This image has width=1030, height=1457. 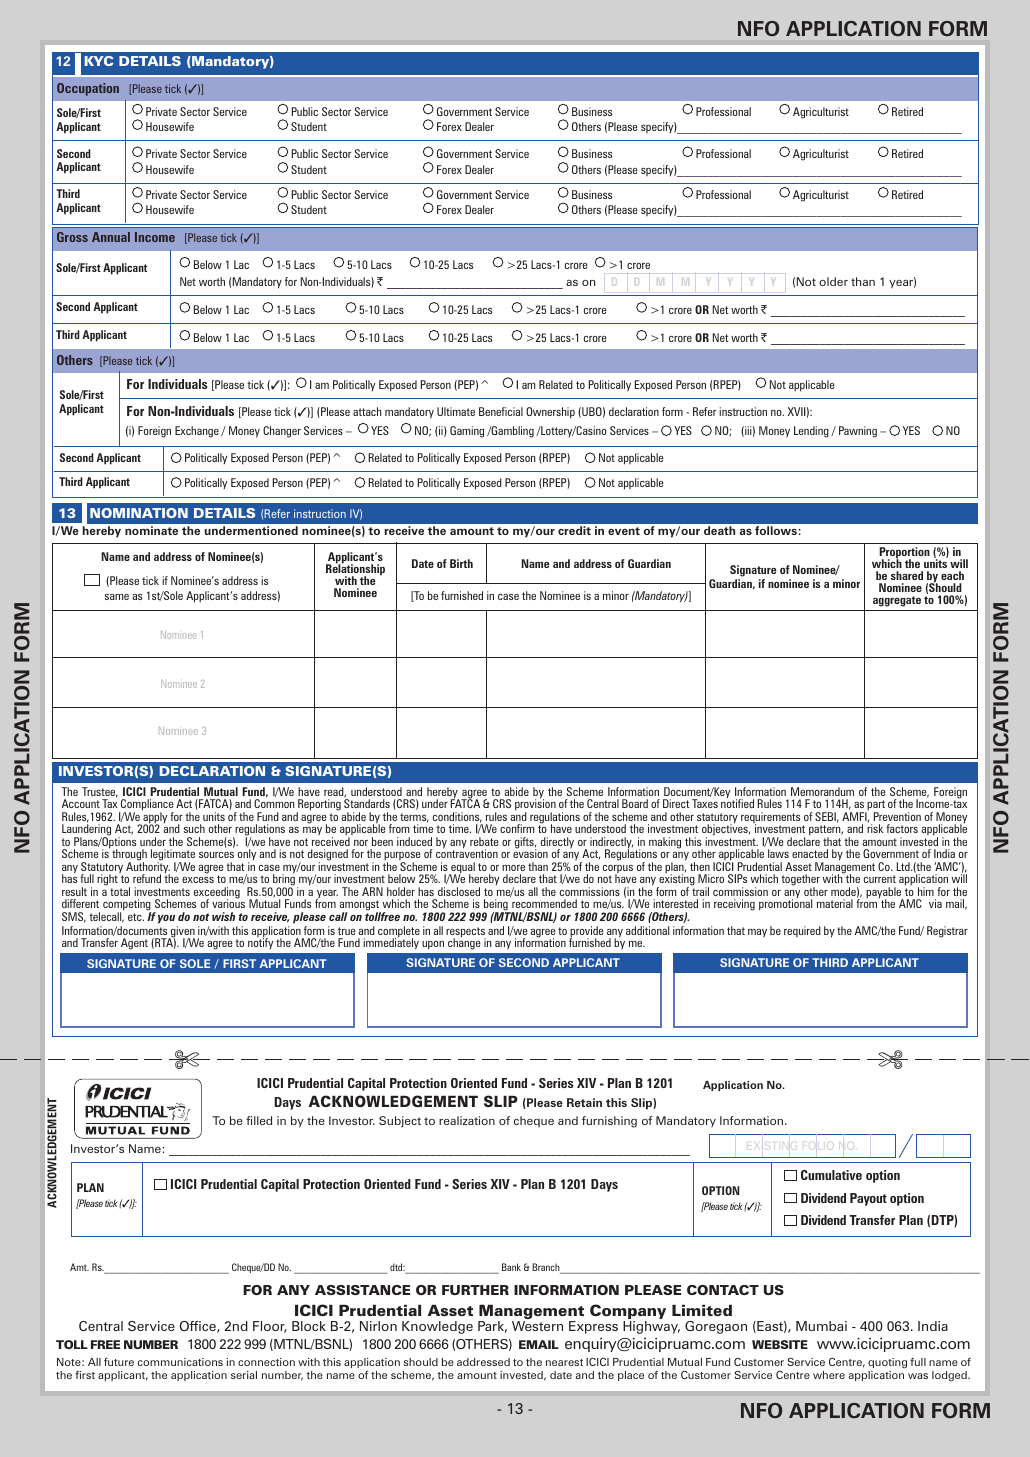 What do you see at coordinates (544, 903) in the image?
I see `recommended` at bounding box center [544, 903].
